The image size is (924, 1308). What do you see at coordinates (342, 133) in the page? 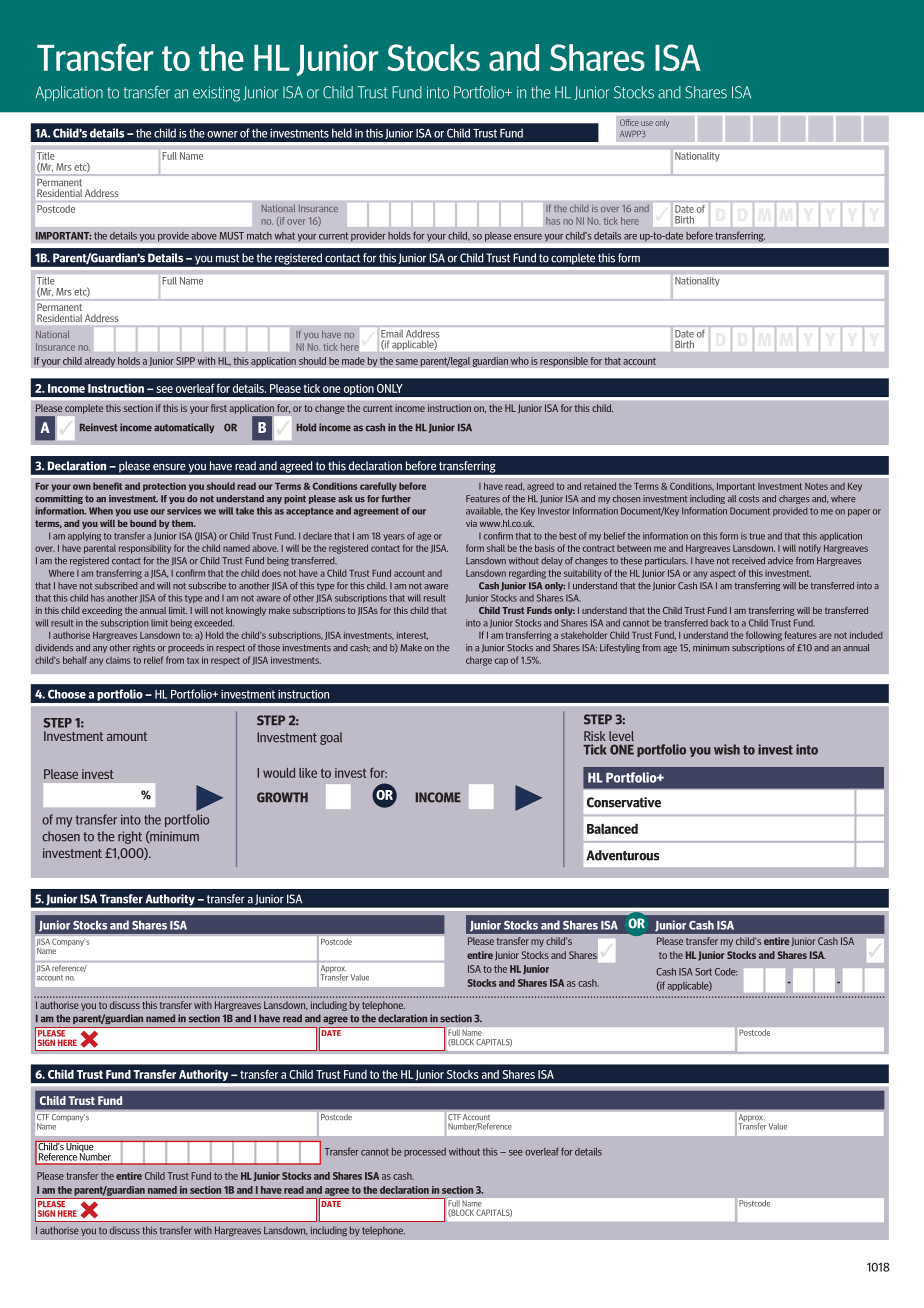
I see `held` at bounding box center [342, 133].
